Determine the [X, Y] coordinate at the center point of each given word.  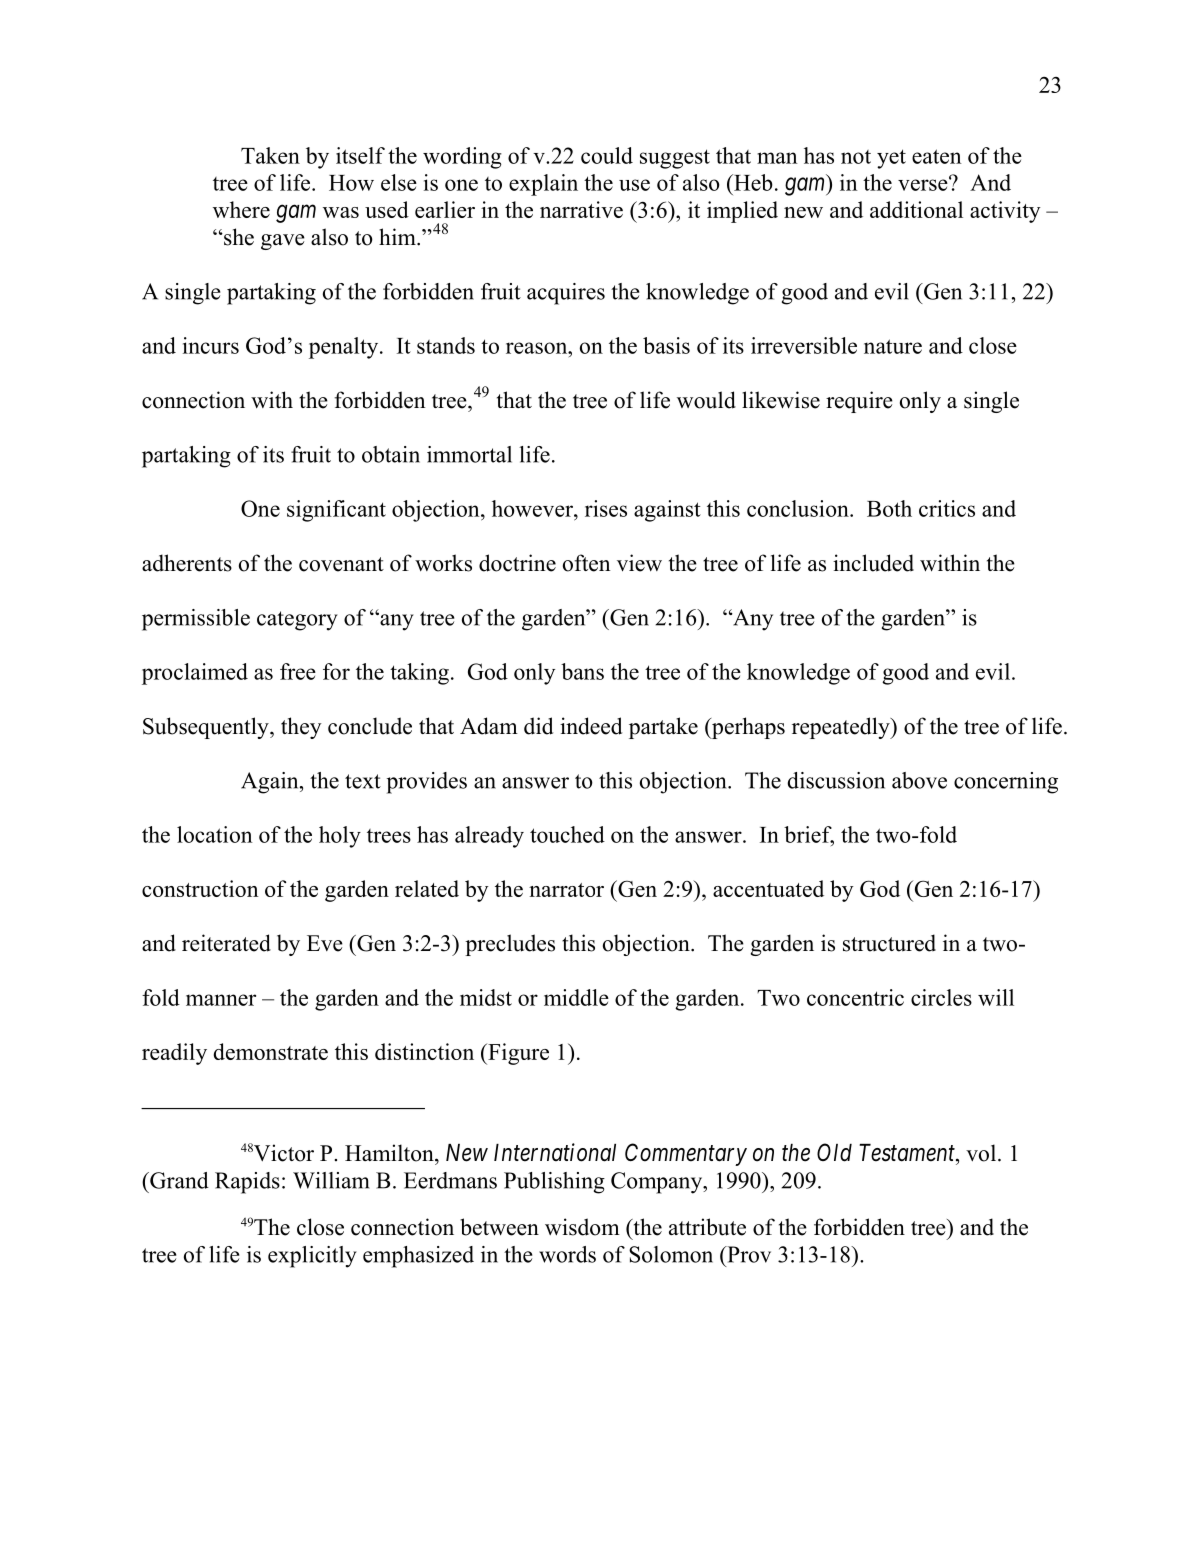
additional [916, 209]
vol [981, 1153]
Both [889, 508]
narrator [566, 890]
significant [336, 511]
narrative [581, 209]
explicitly [312, 1257]
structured [889, 943]
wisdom [582, 1227]
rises [606, 508]
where [241, 209]
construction [200, 888]
